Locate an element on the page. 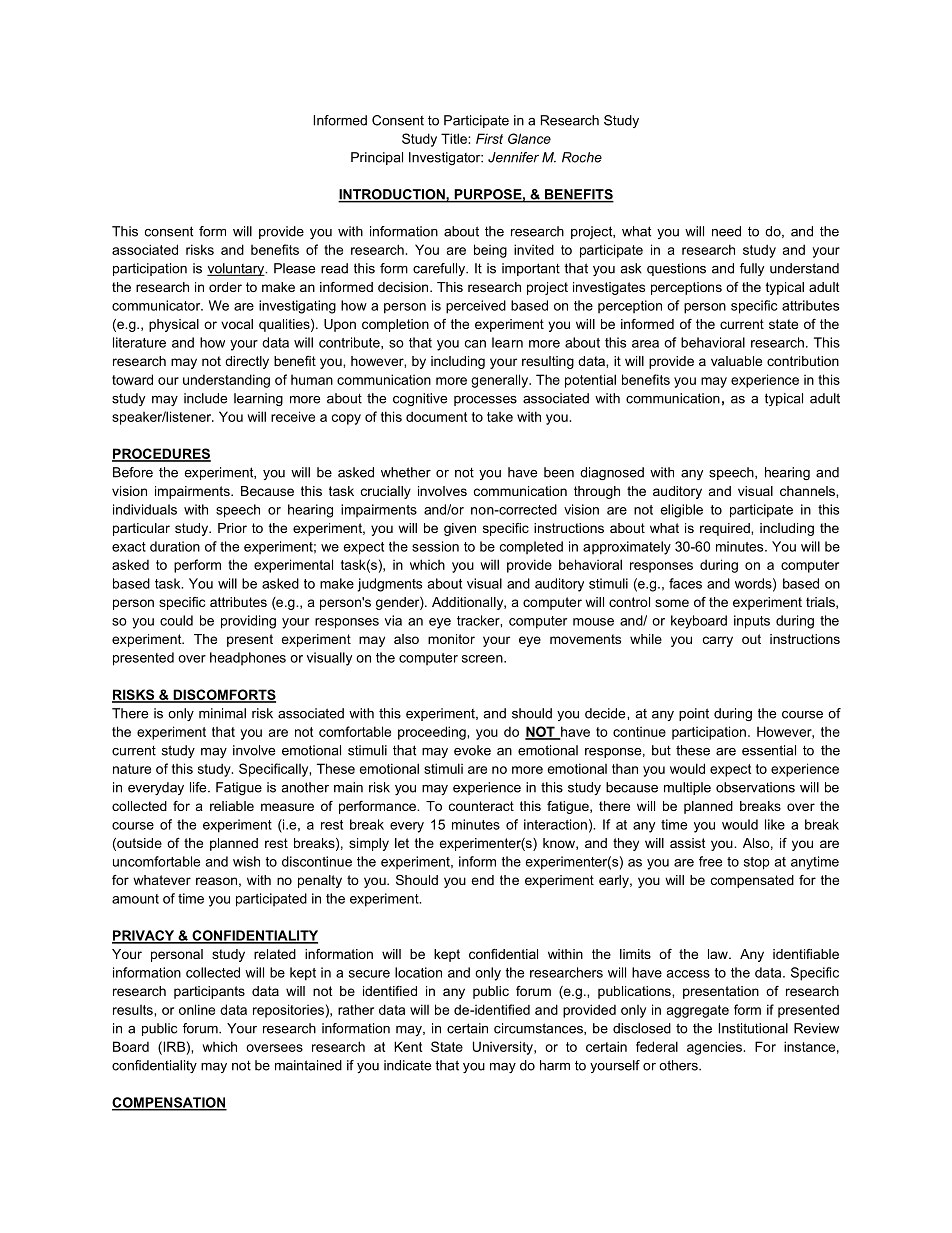 The height and width of the page is (1233, 952). free is located at coordinates (710, 861).
